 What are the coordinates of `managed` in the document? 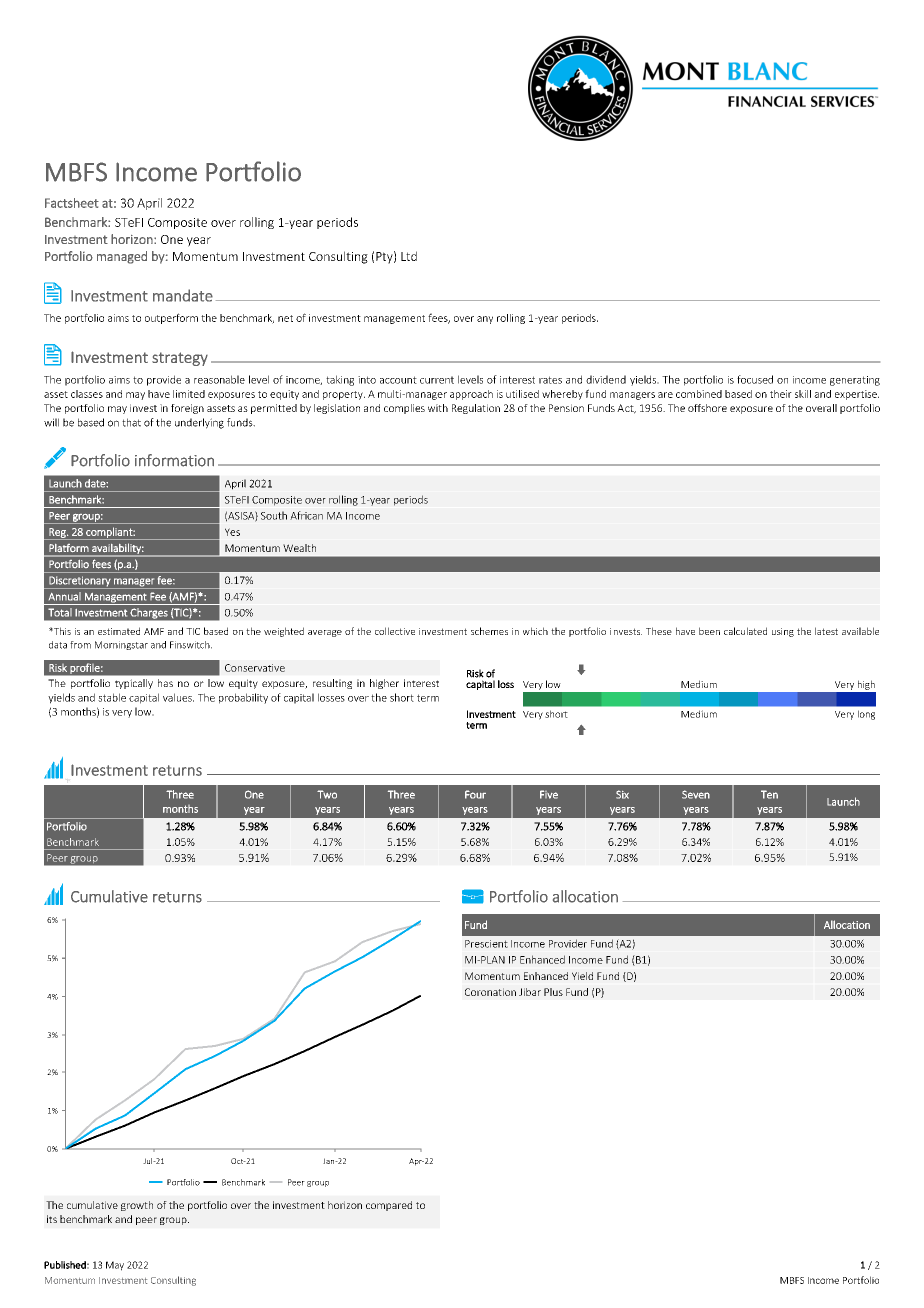 It's located at (122, 257).
